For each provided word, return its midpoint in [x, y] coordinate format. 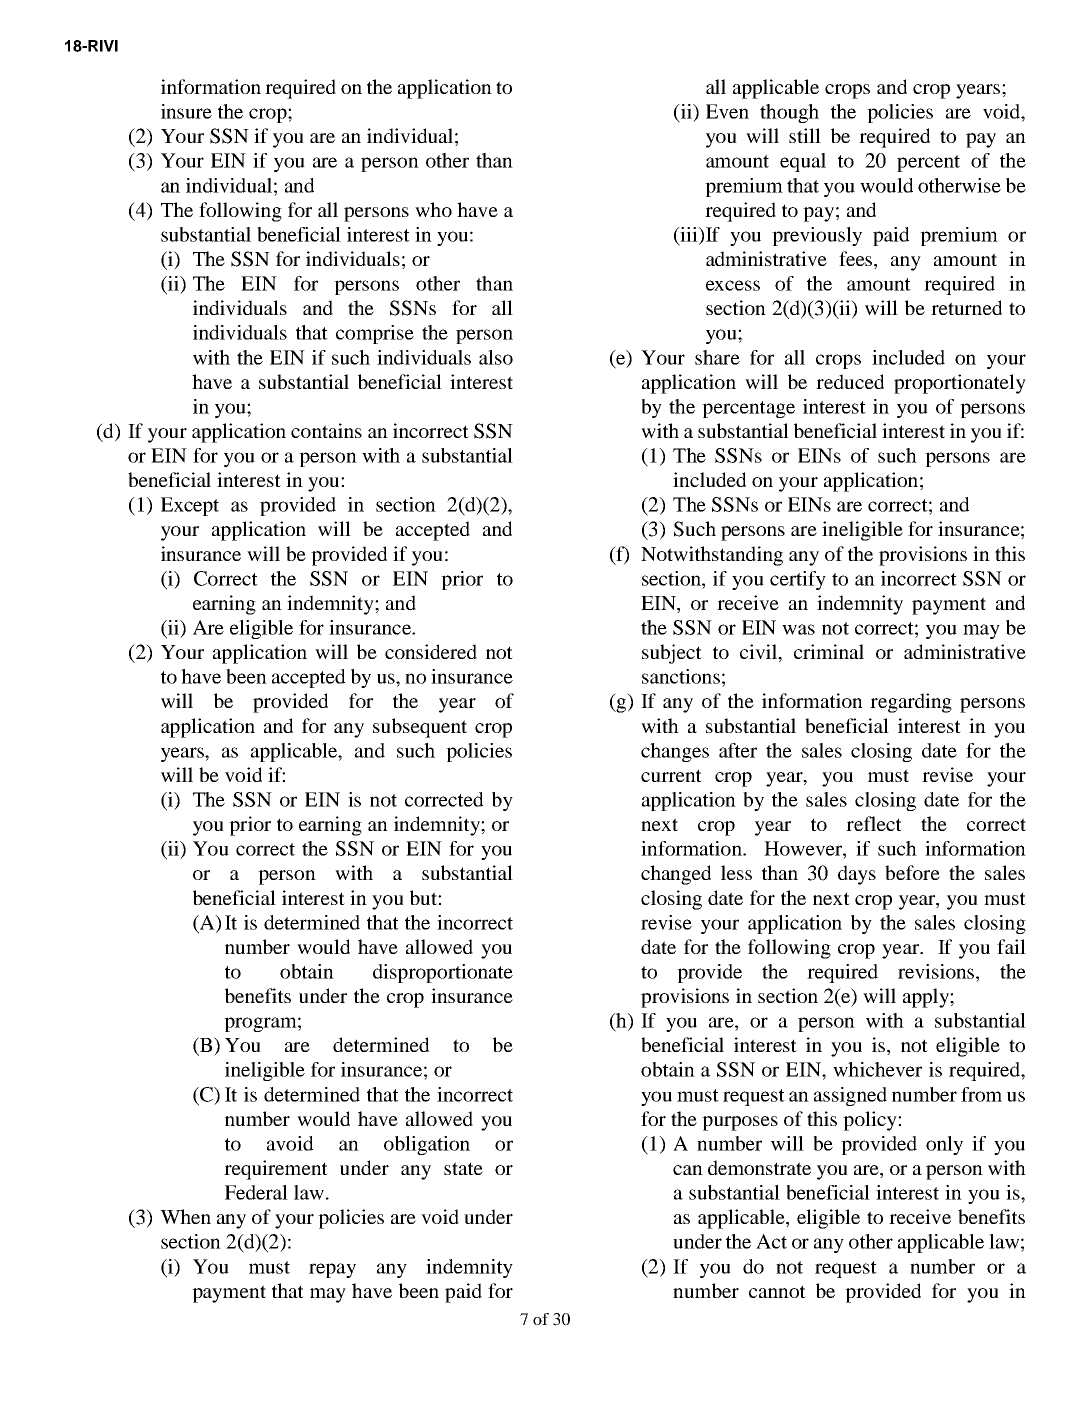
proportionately [960, 384]
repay [332, 1270]
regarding [911, 703]
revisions [937, 971]
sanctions [681, 676]
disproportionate [443, 973]
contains [326, 430]
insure [186, 111]
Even [727, 111]
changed [676, 875]
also [496, 357]
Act [771, 1241]
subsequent [420, 728]
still [805, 135]
